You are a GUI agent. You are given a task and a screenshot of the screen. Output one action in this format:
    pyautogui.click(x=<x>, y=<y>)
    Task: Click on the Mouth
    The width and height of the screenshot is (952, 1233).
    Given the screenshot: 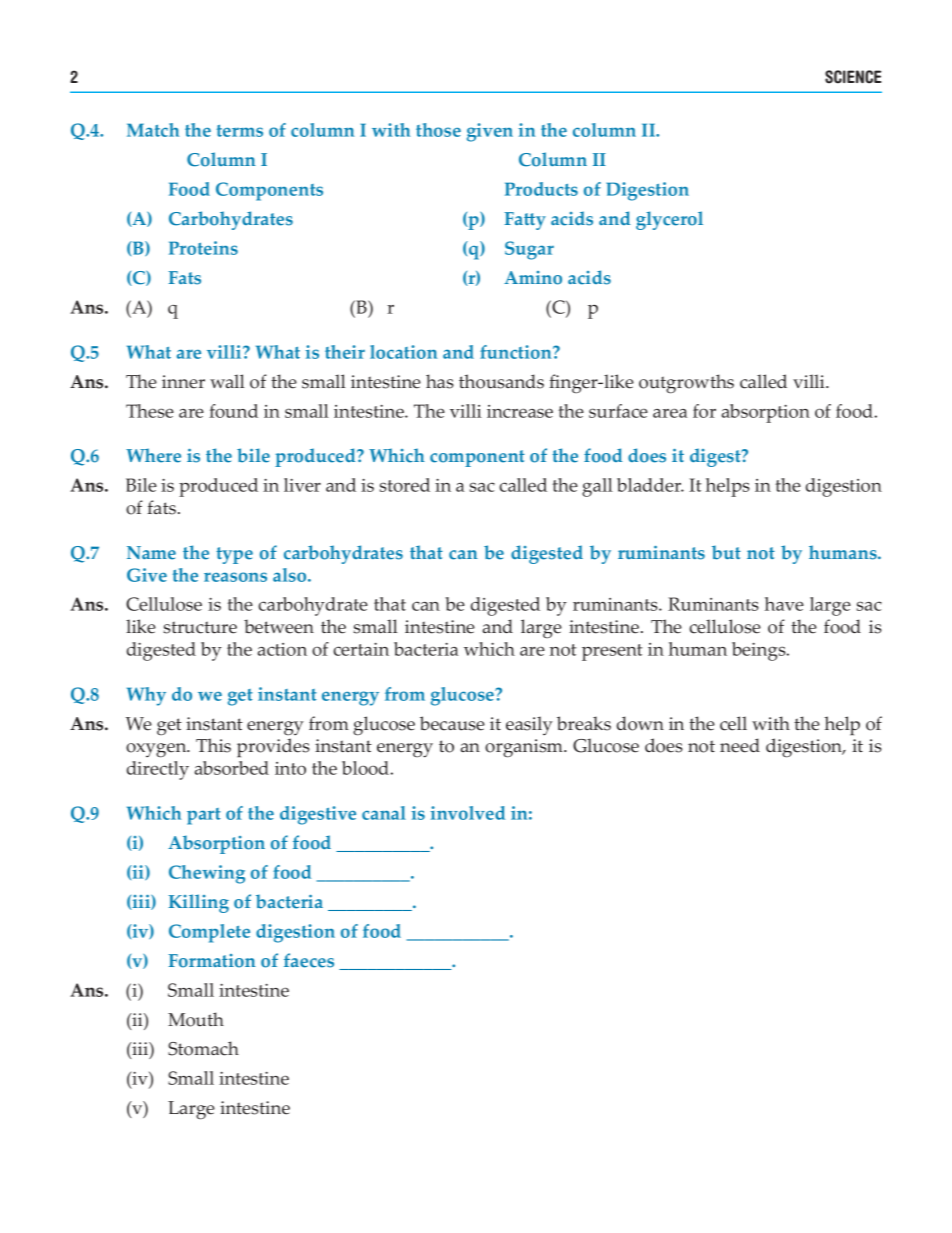 What is the action you would take?
    pyautogui.click(x=196, y=1019)
